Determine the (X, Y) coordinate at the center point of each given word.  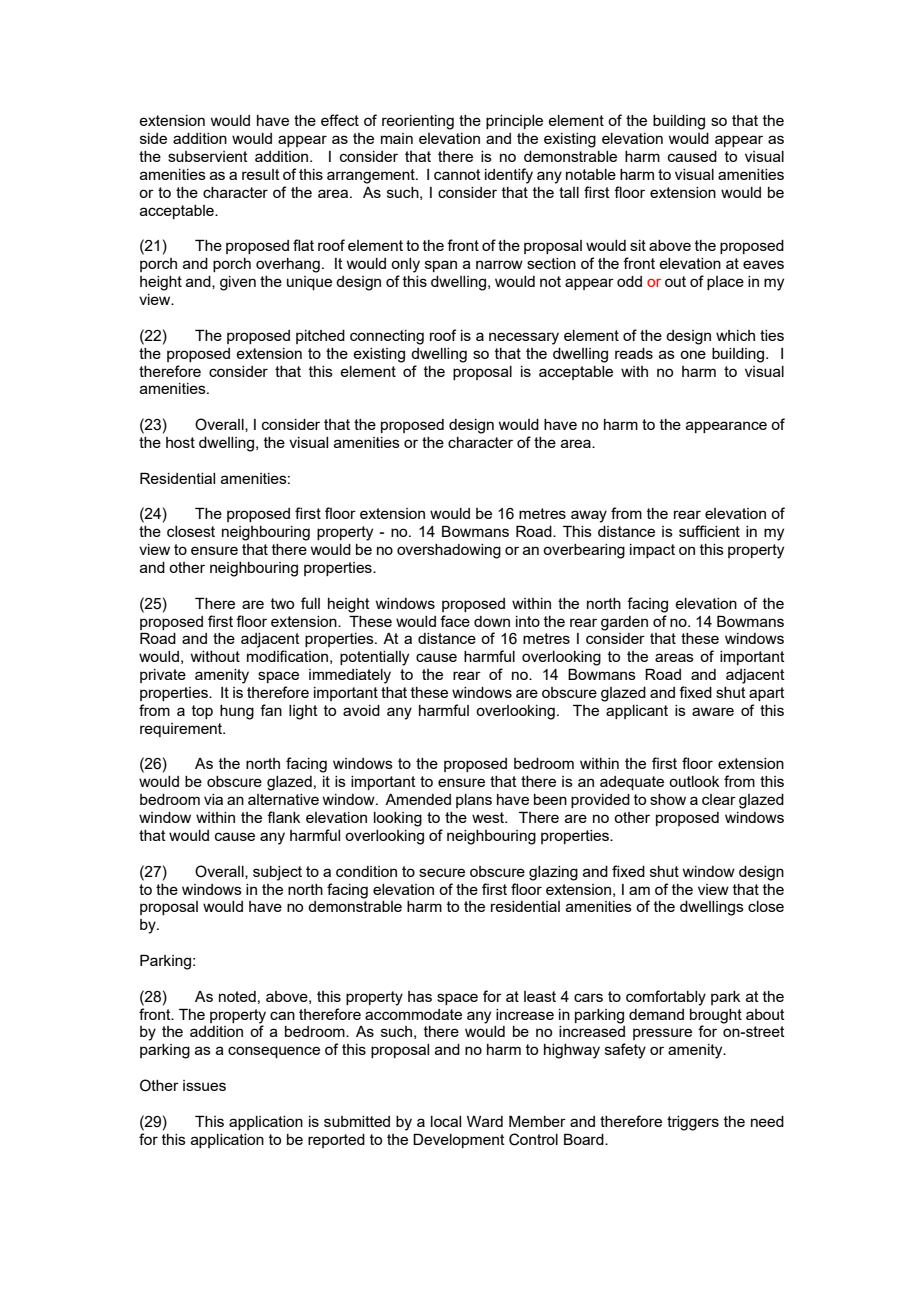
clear (719, 799)
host (180, 442)
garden (624, 623)
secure (442, 872)
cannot (457, 174)
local (446, 1121)
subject (277, 873)
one (693, 354)
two (282, 603)
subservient (208, 156)
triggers (693, 1123)
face (455, 621)
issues (204, 1085)
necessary (524, 338)
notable (591, 174)
